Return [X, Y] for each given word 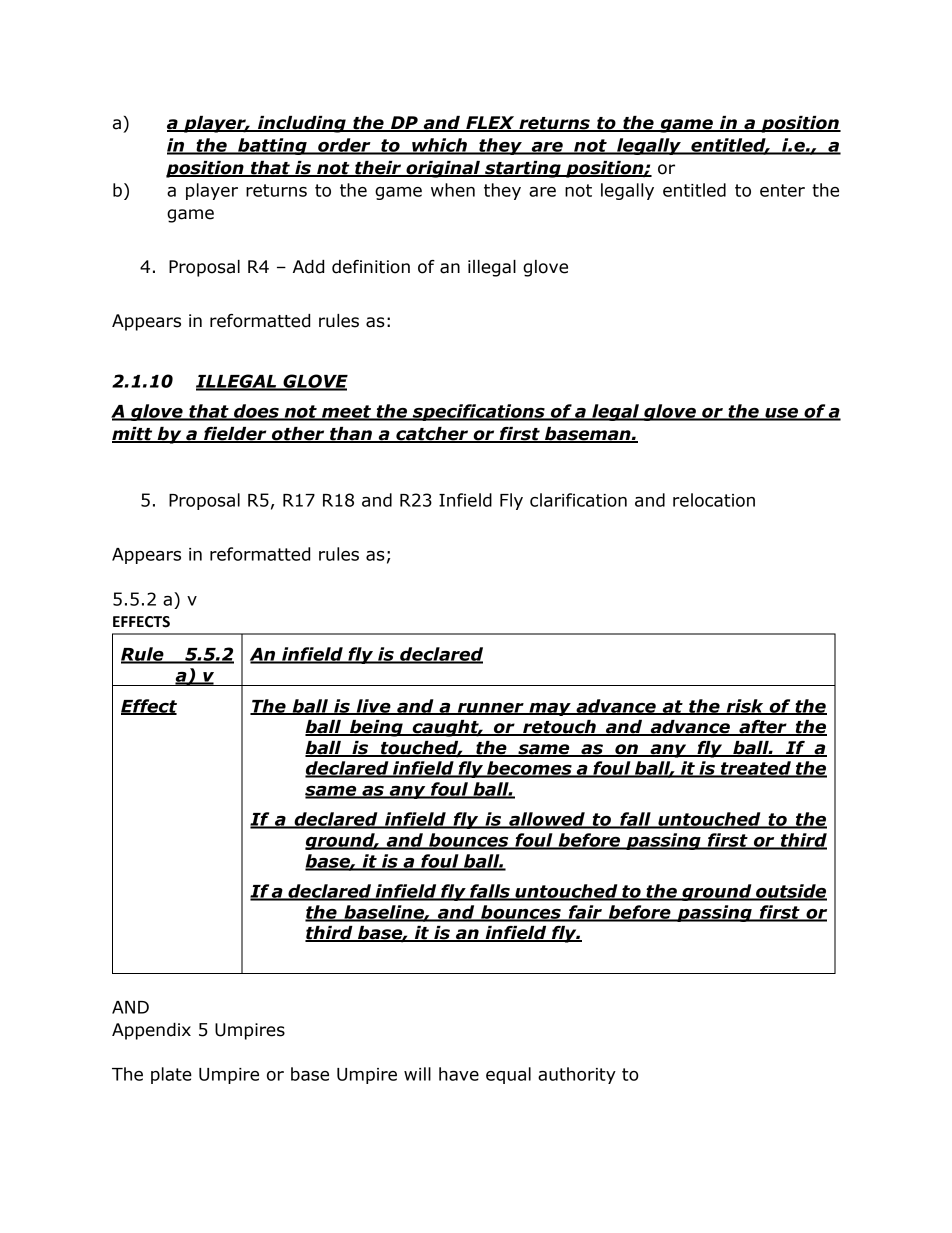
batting [272, 146]
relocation [714, 500]
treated [756, 769]
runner [490, 709]
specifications [478, 412]
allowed [547, 820]
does [256, 412]
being [376, 728]
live [373, 707]
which [439, 146]
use [782, 414]
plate [171, 1075]
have [459, 1074]
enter [782, 190]
